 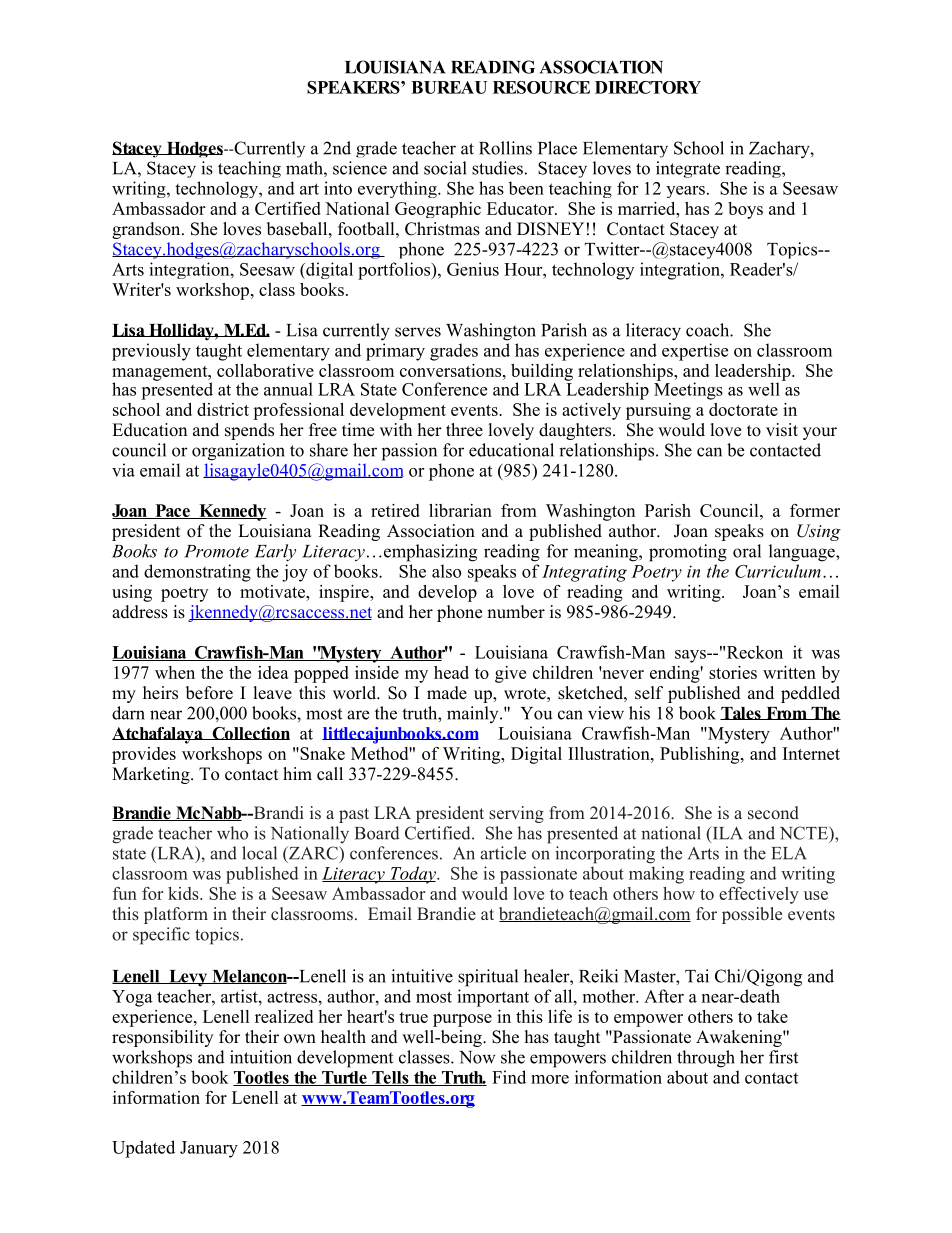 I want to click on Find, so click(x=509, y=1077).
